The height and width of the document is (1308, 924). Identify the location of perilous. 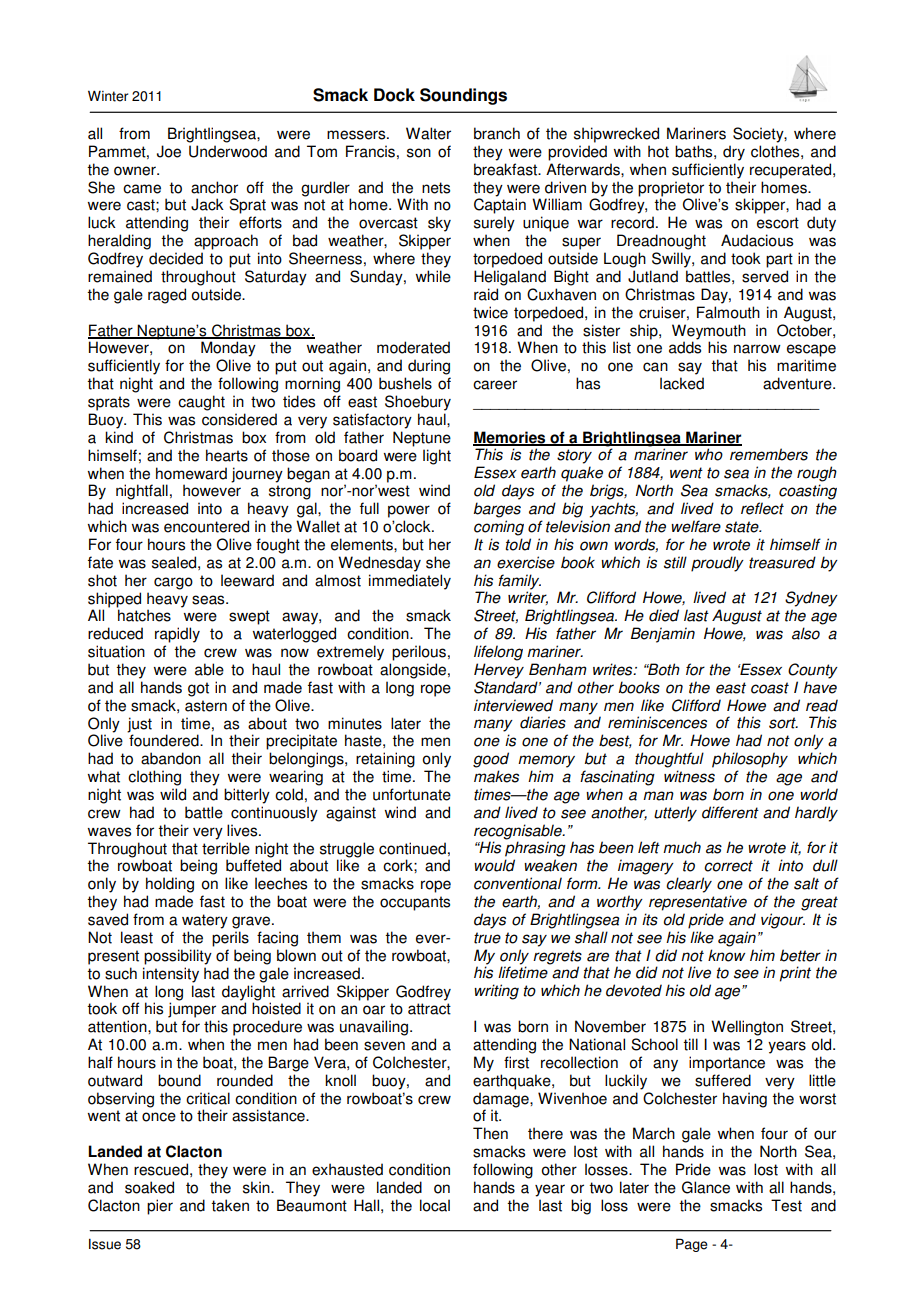
(419, 653).
